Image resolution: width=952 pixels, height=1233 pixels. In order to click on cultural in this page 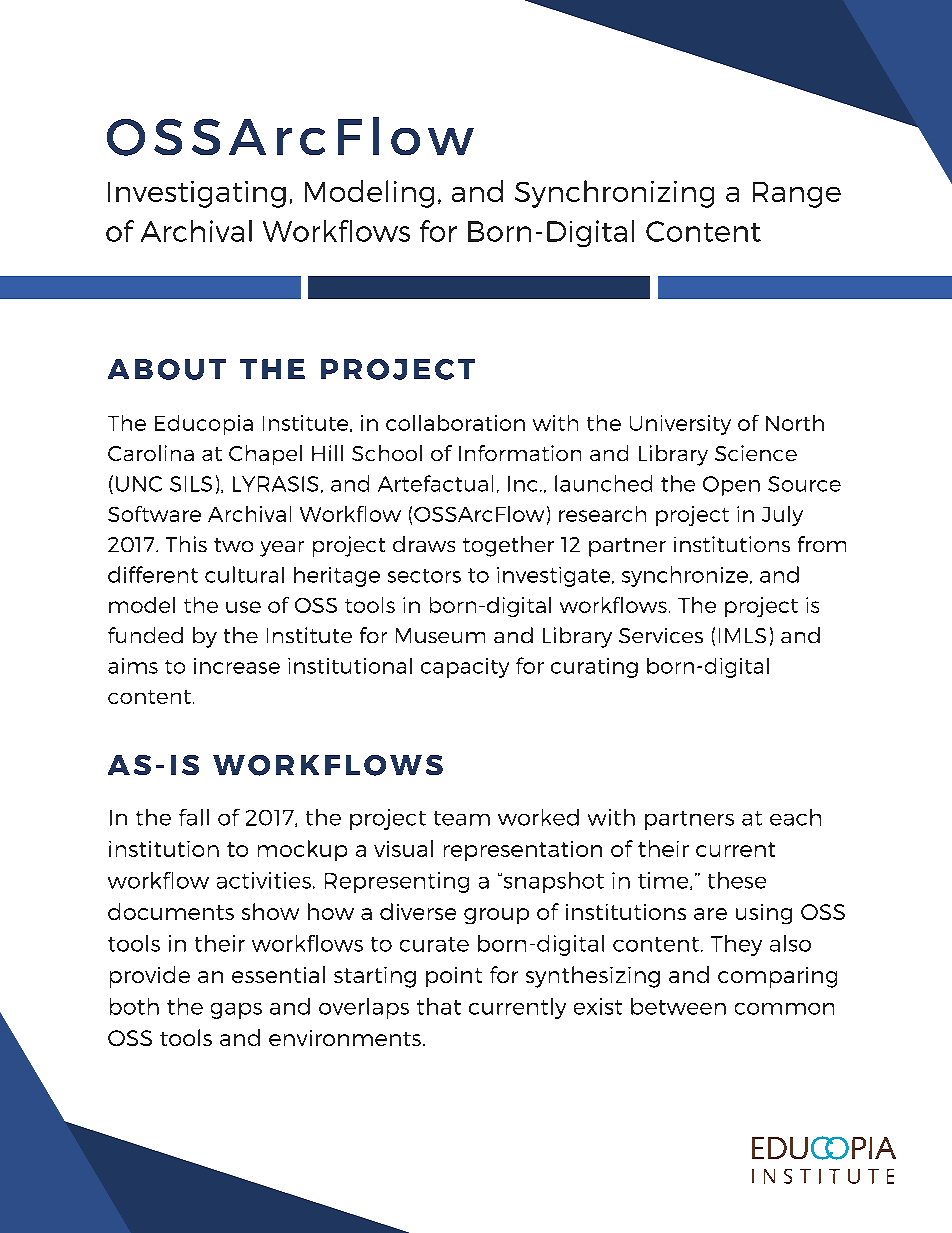, I will do `click(244, 574)`.
